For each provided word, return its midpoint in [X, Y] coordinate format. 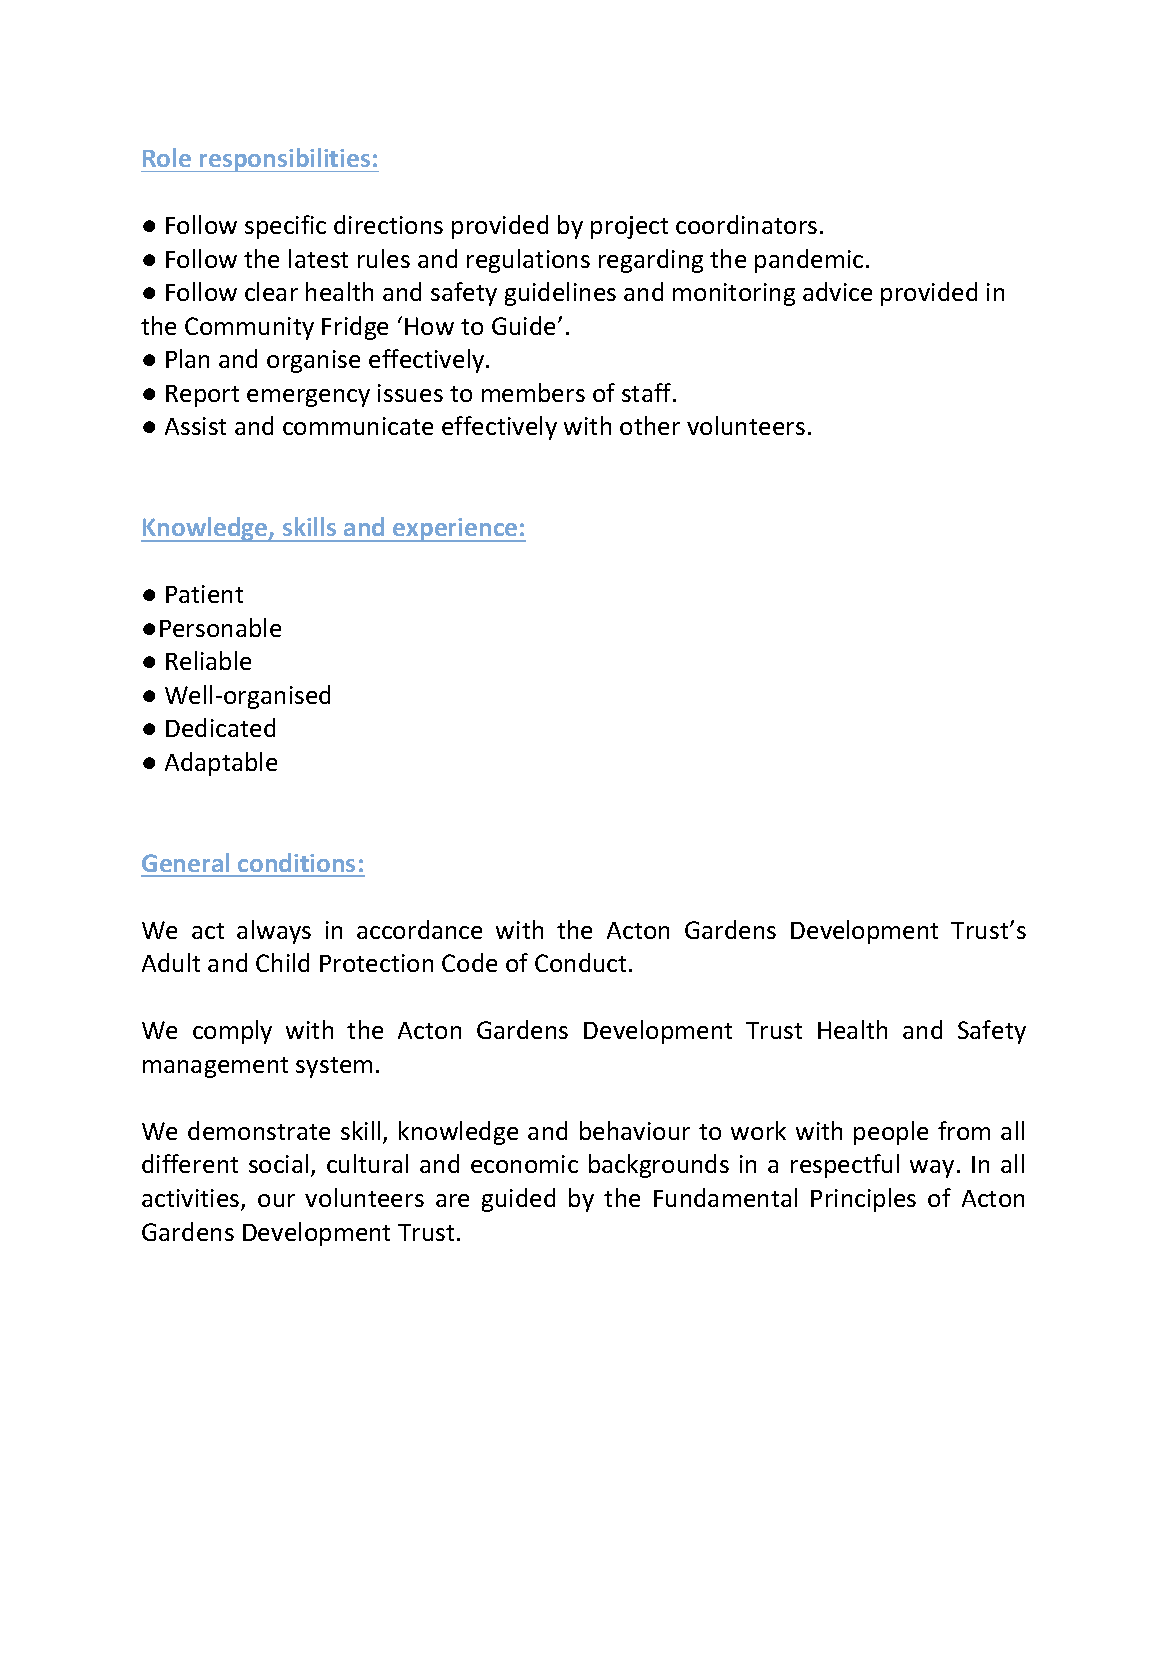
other [650, 425]
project [629, 227]
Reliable [208, 660]
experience [455, 530]
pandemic [809, 261]
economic [524, 1164]
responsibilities [285, 160]
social [278, 1163]
